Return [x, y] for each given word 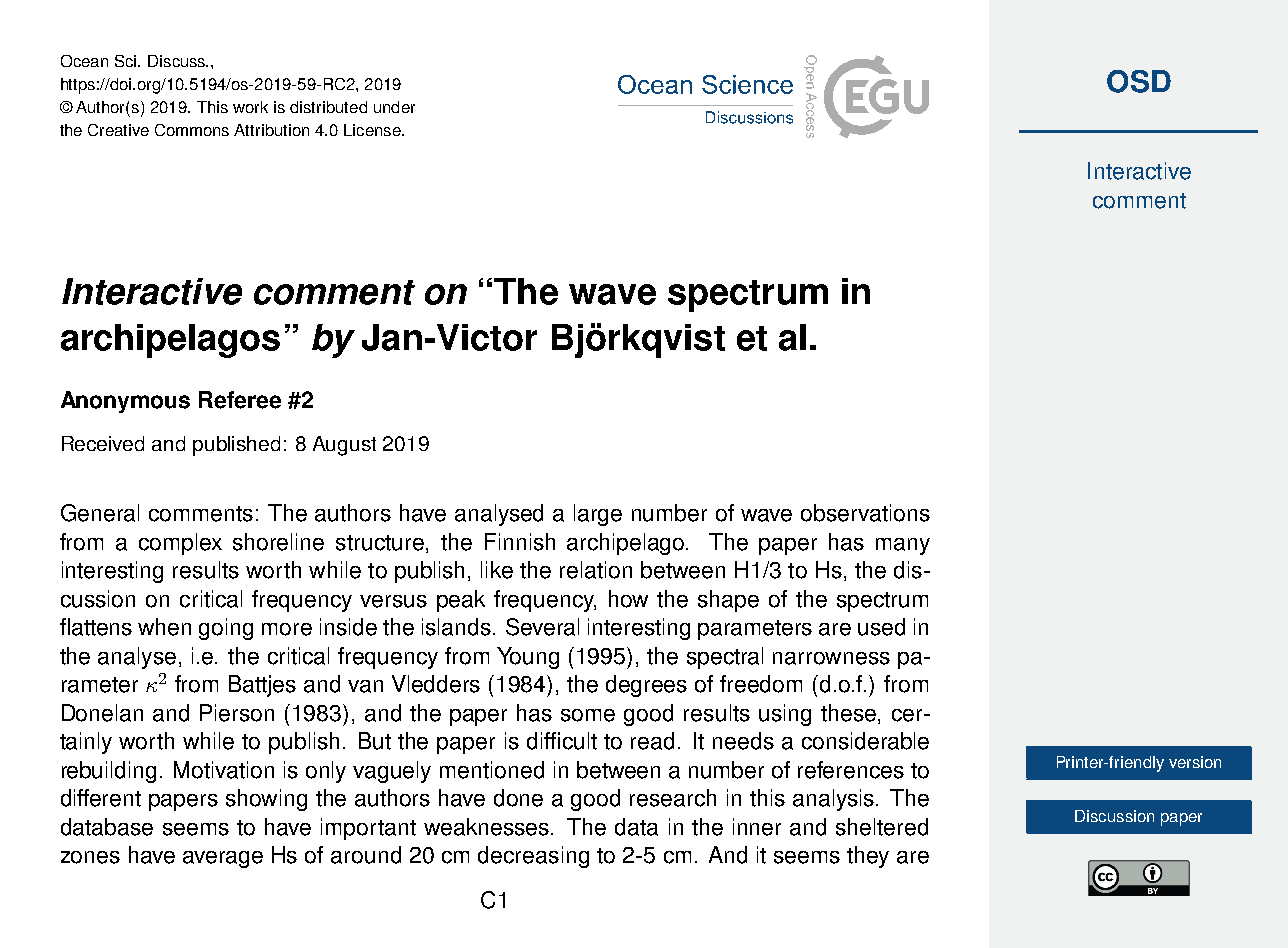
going [226, 629]
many [903, 546]
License [373, 130]
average [223, 859]
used [881, 627]
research [673, 798]
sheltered [882, 827]
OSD [1139, 81]
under [394, 107]
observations [865, 513]
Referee [240, 400]
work [250, 107]
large [598, 515]
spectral [725, 658]
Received [103, 443]
